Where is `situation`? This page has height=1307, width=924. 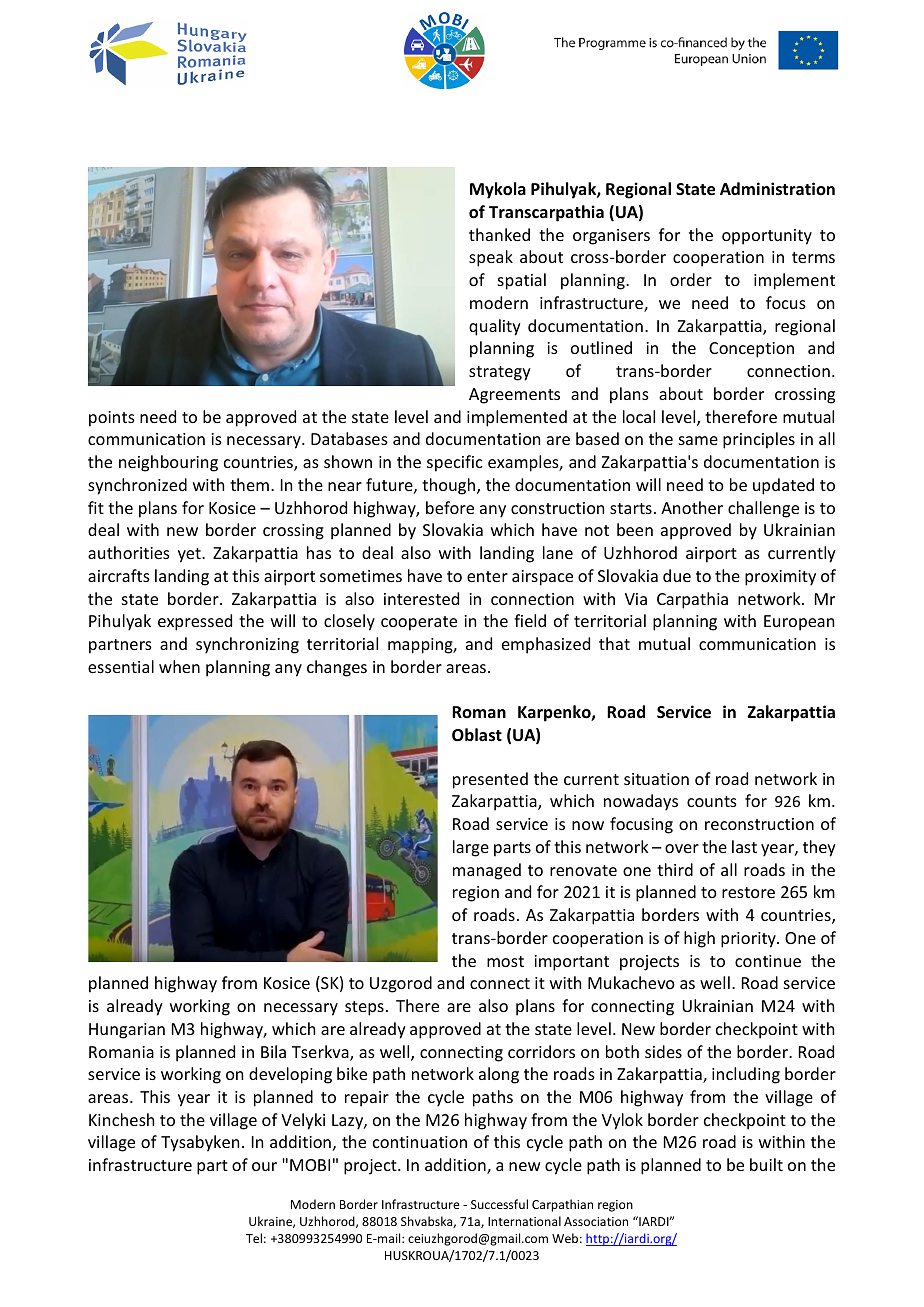 situation is located at coordinates (656, 779).
